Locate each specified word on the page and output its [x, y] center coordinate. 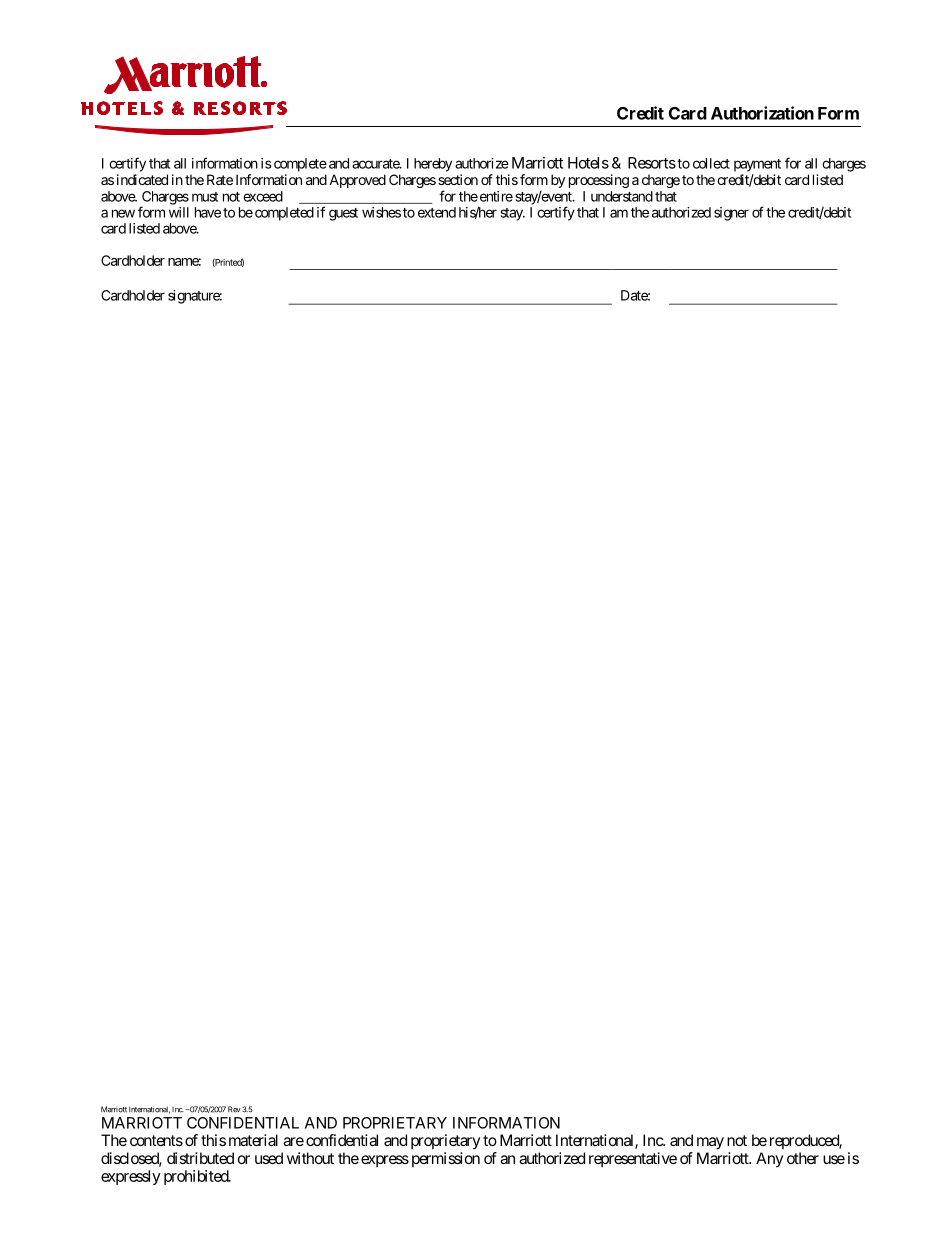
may [710, 1143]
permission [446, 1159]
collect [711, 163]
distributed [200, 1158]
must [205, 197]
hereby [433, 165]
